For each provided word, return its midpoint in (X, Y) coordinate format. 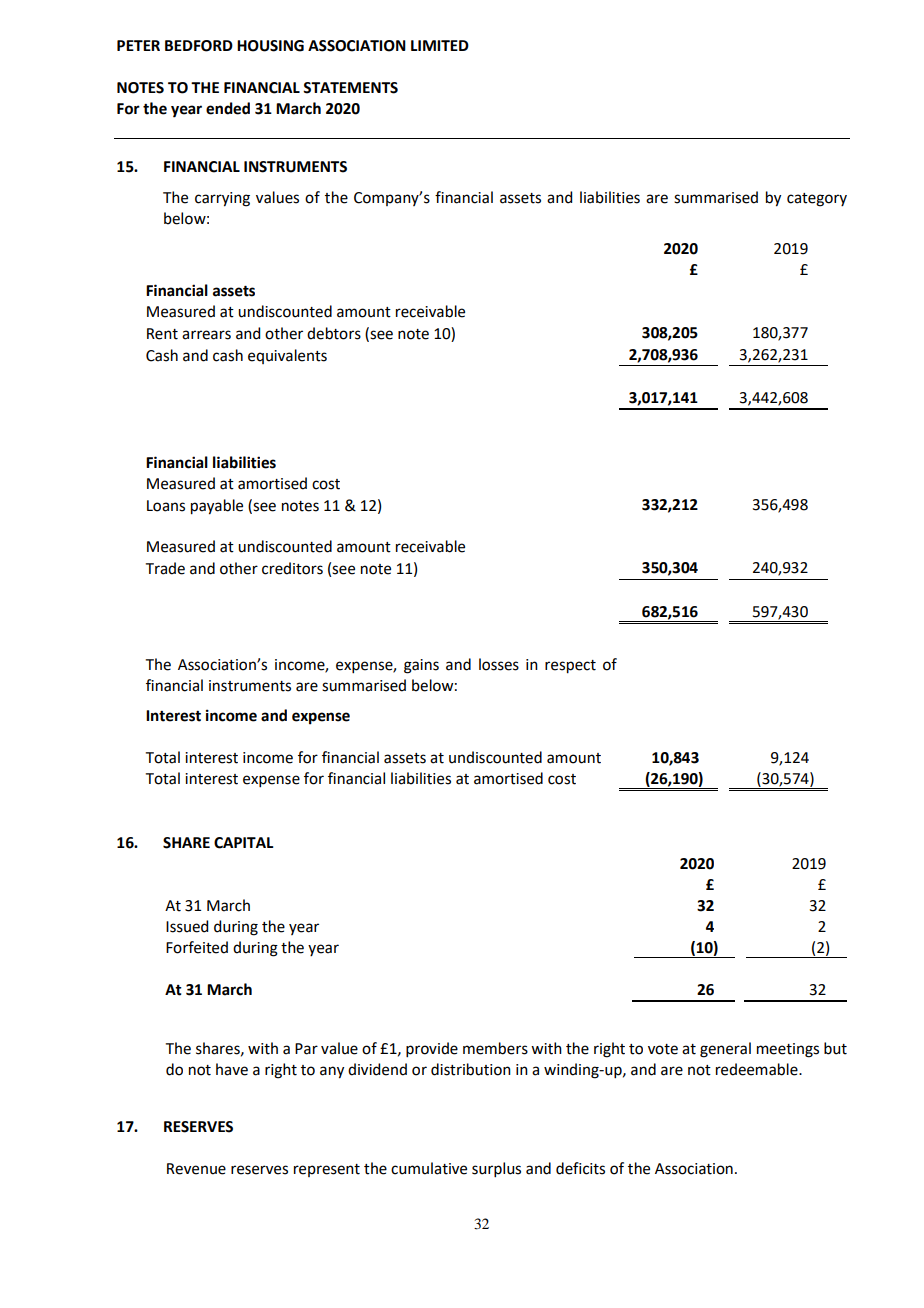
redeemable (758, 1069)
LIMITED (440, 45)
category (817, 200)
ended (228, 108)
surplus (496, 1169)
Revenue (196, 1169)
